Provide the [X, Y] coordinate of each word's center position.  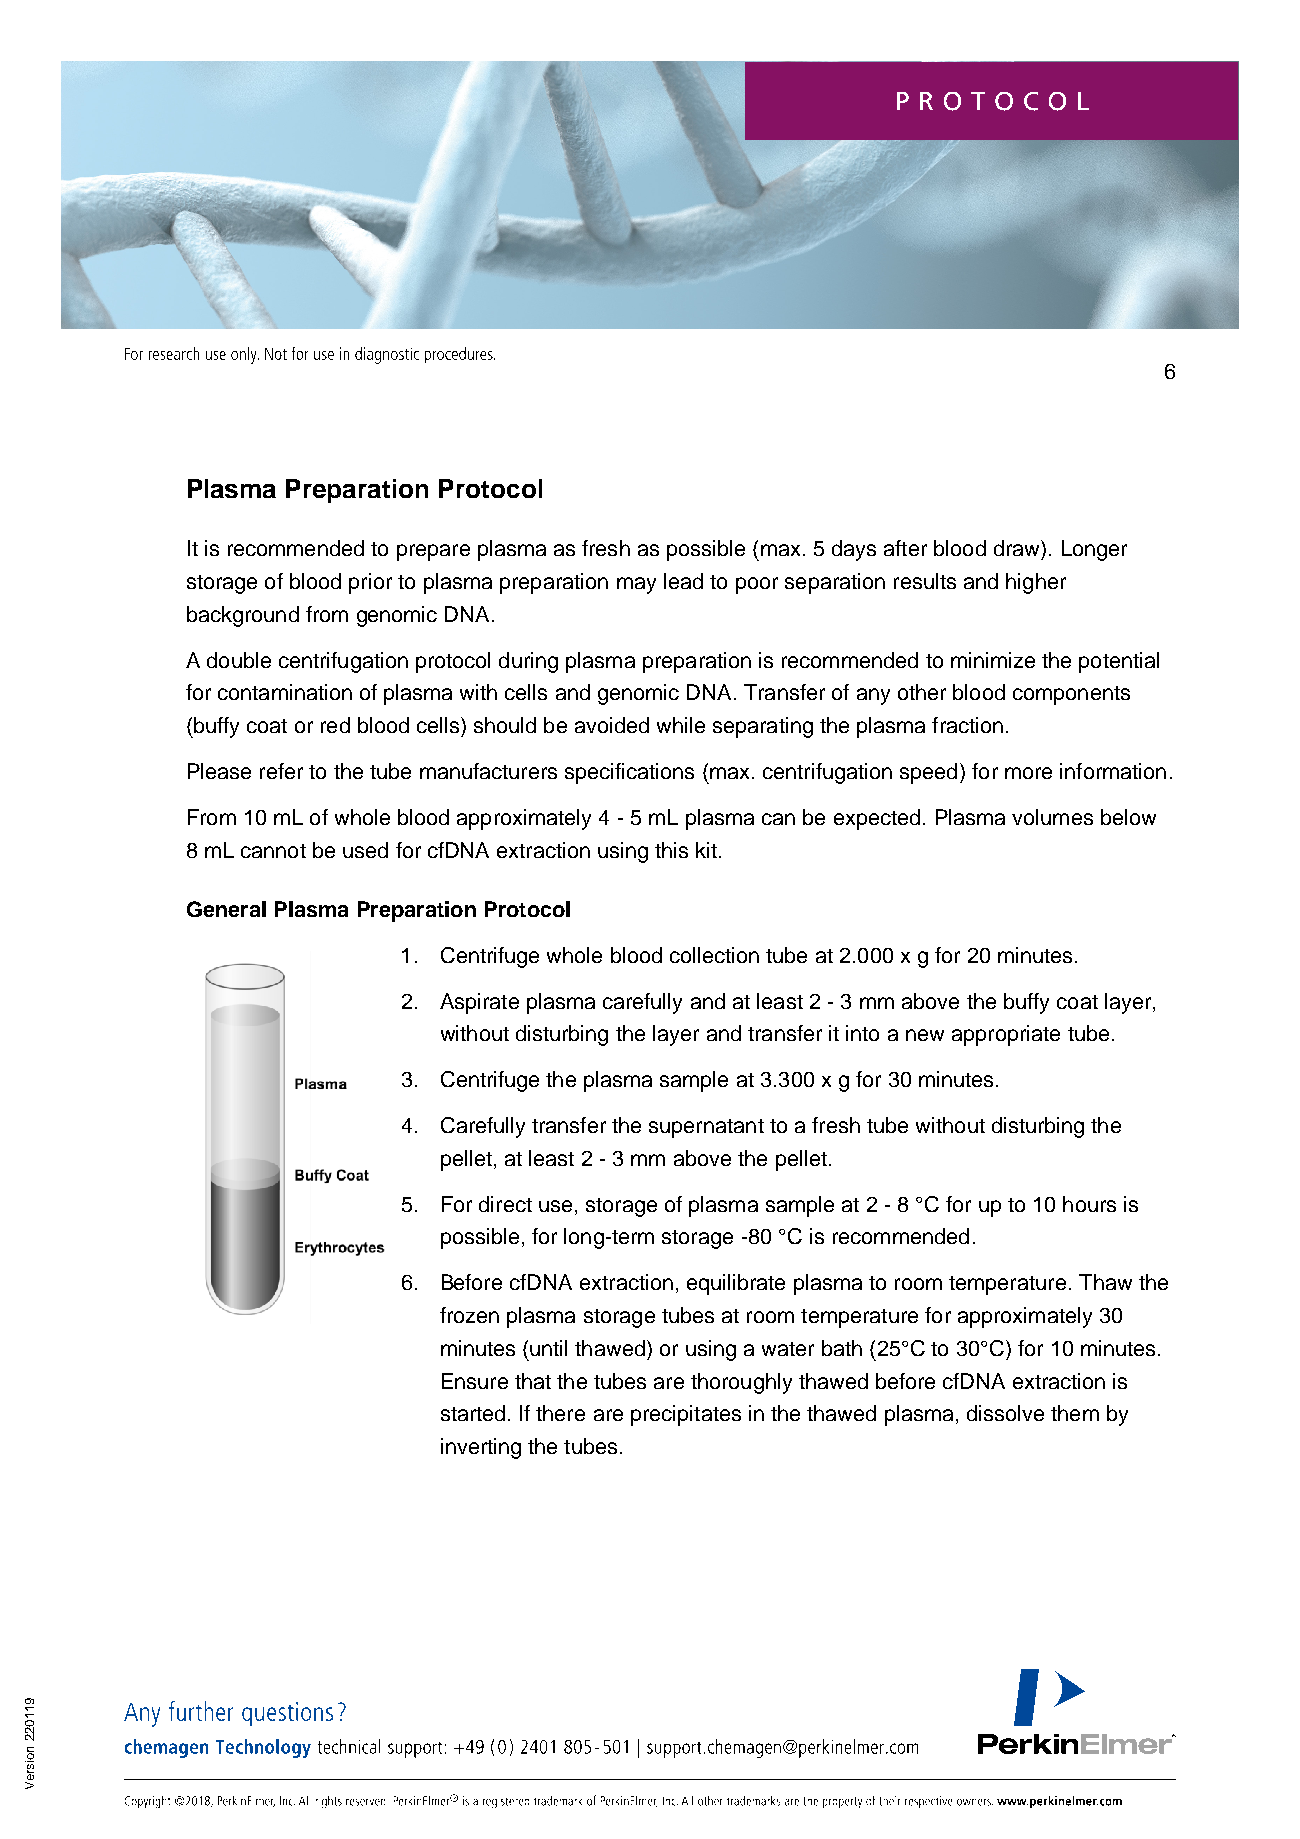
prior [370, 583]
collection [714, 955]
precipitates [686, 1415]
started [473, 1413]
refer [281, 771]
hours [1089, 1204]
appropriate [1006, 1035]
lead [683, 581]
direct [505, 1204]
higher [1036, 583]
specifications [629, 773]
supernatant [706, 1128]
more [1028, 773]
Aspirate [479, 1003]
